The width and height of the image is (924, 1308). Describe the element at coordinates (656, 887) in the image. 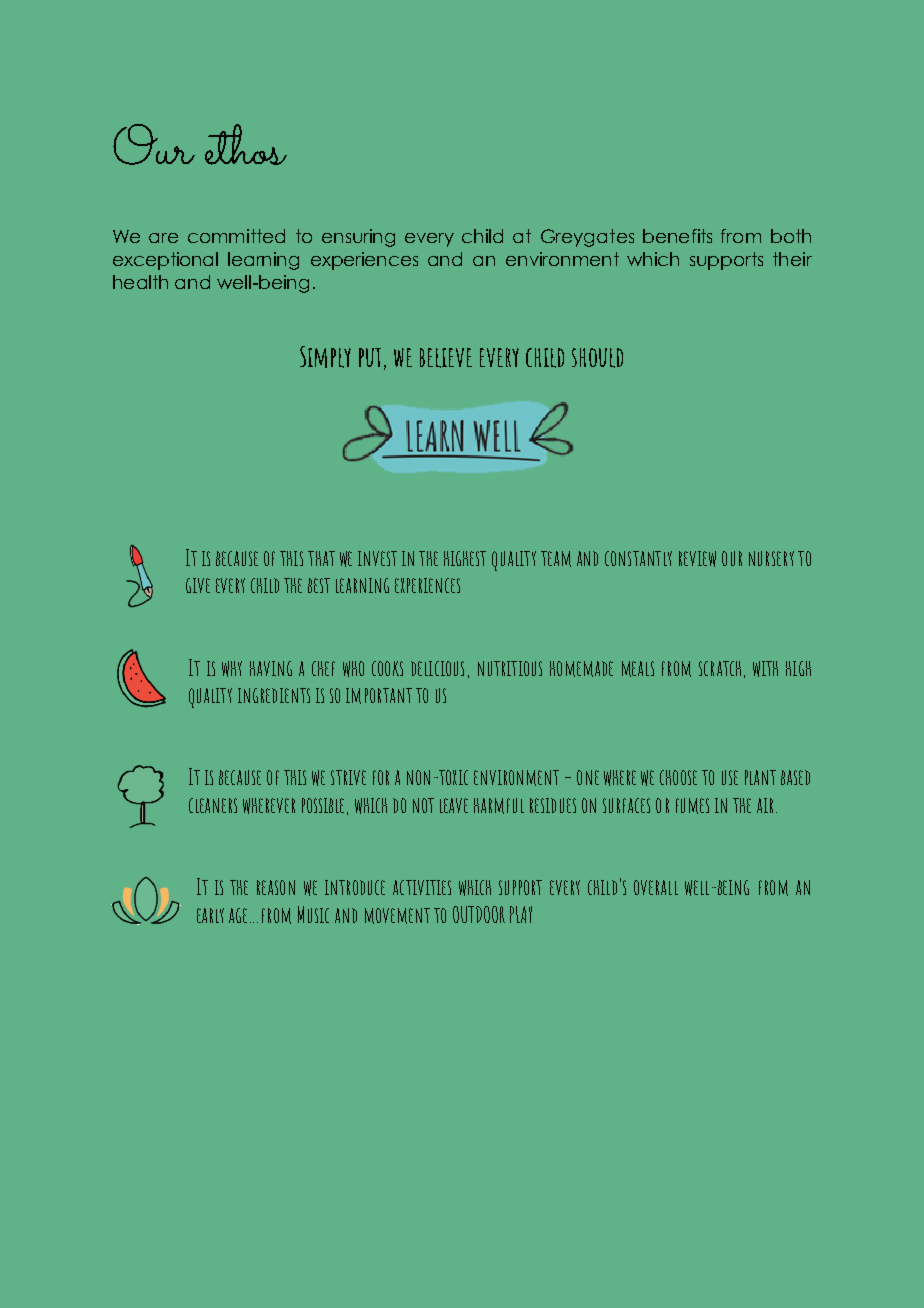

I see `overall` at that location.
